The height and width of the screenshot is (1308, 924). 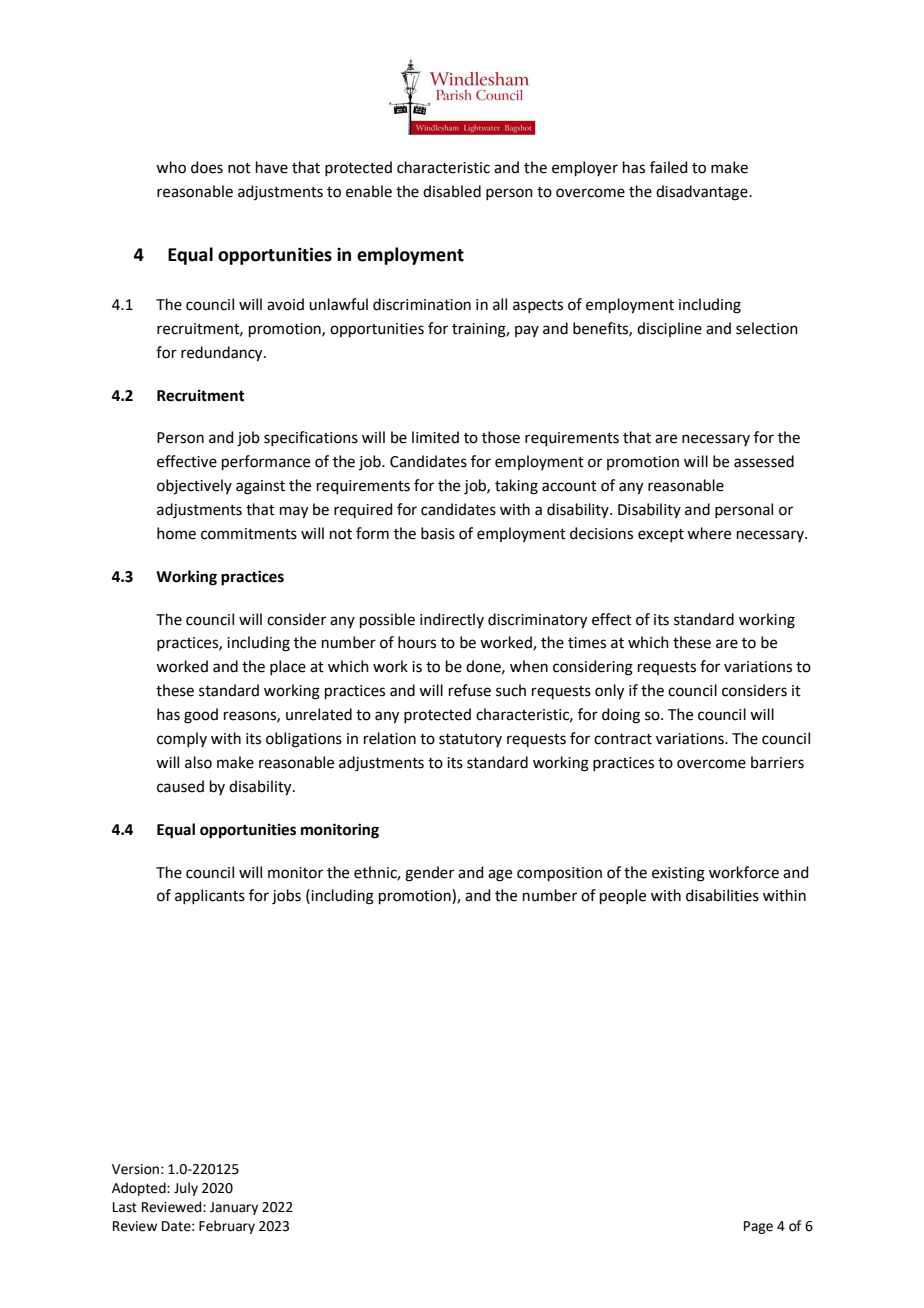 I want to click on disabled, so click(x=452, y=191).
